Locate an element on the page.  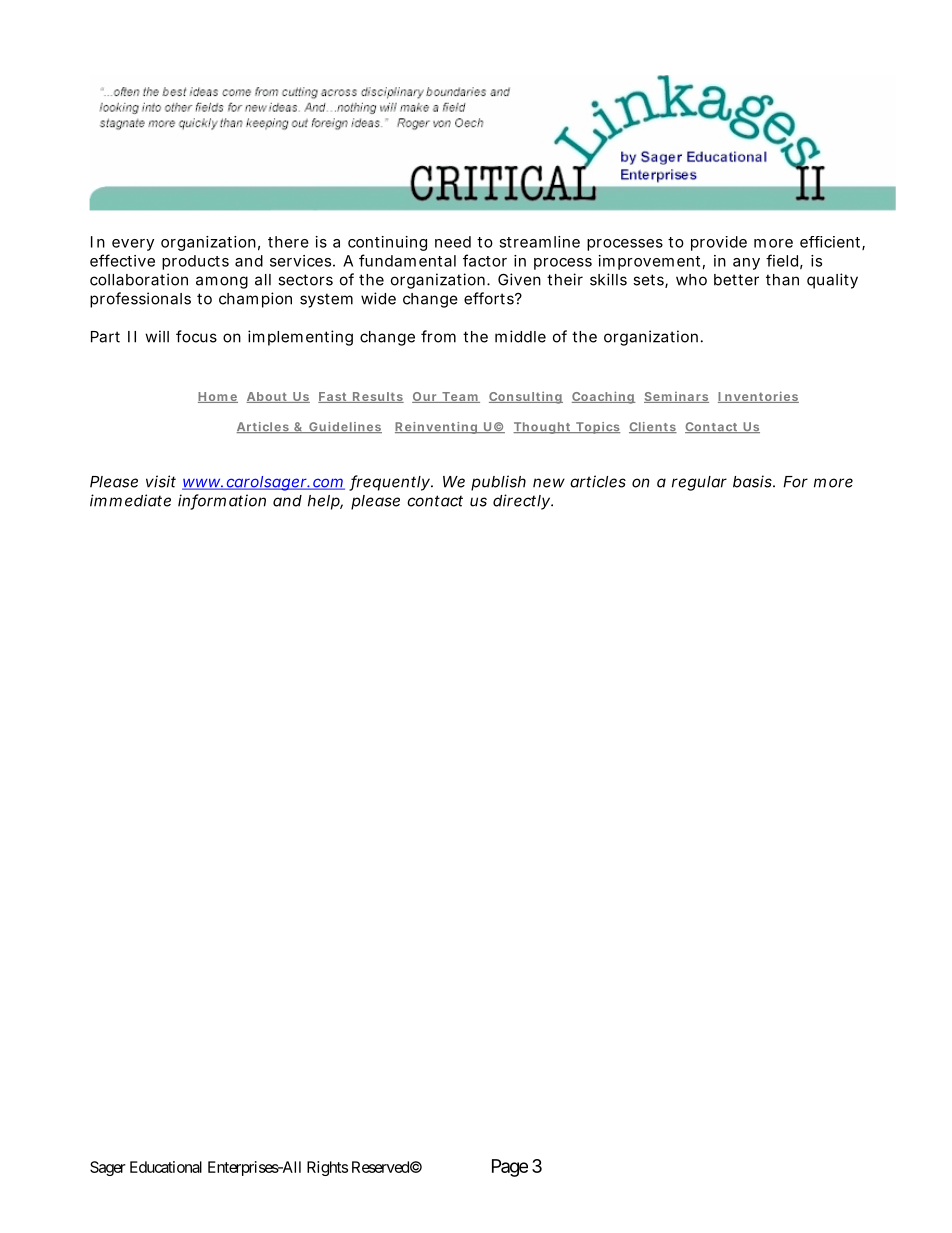
products is located at coordinates (195, 262).
